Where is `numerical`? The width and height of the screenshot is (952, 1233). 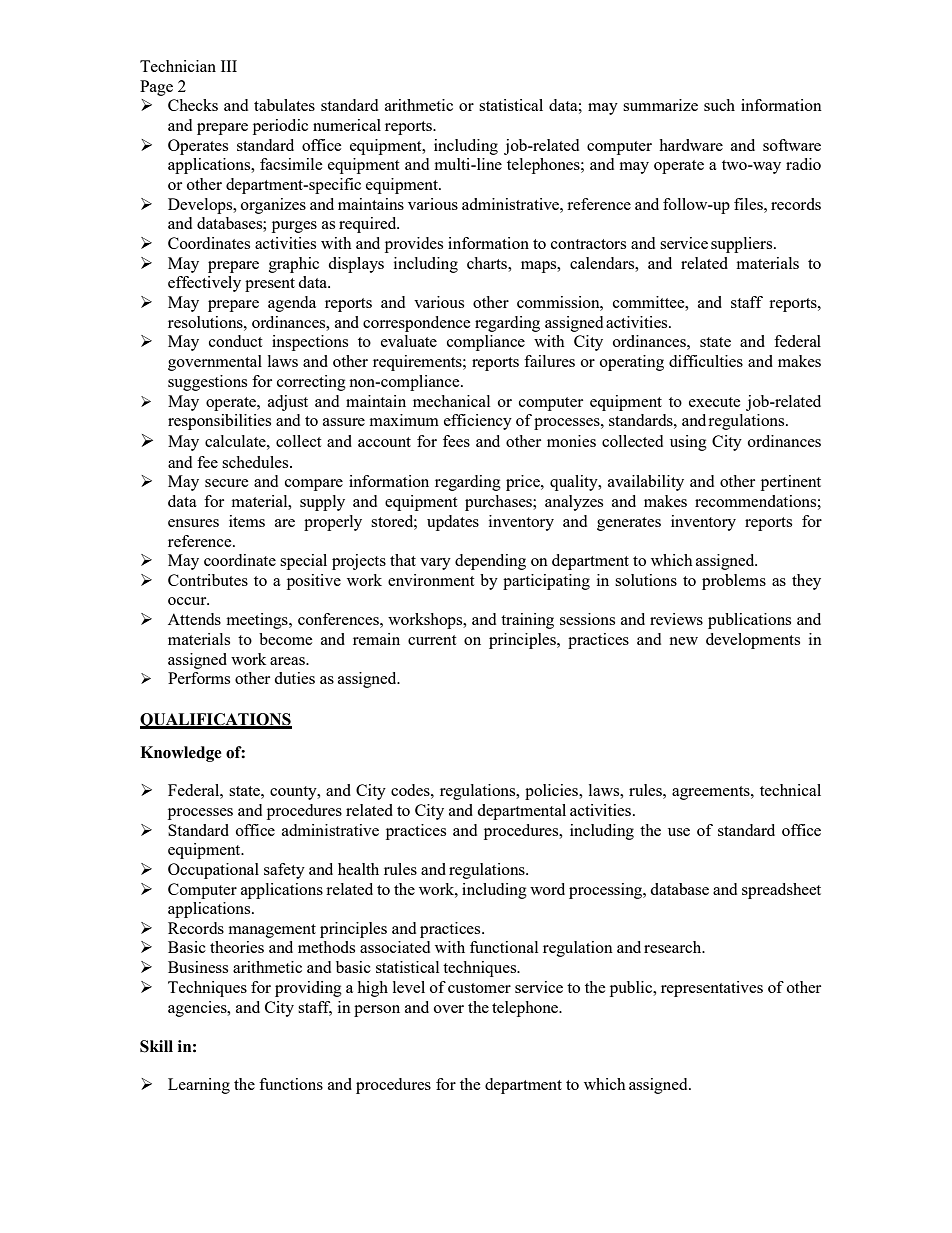 numerical is located at coordinates (347, 125).
